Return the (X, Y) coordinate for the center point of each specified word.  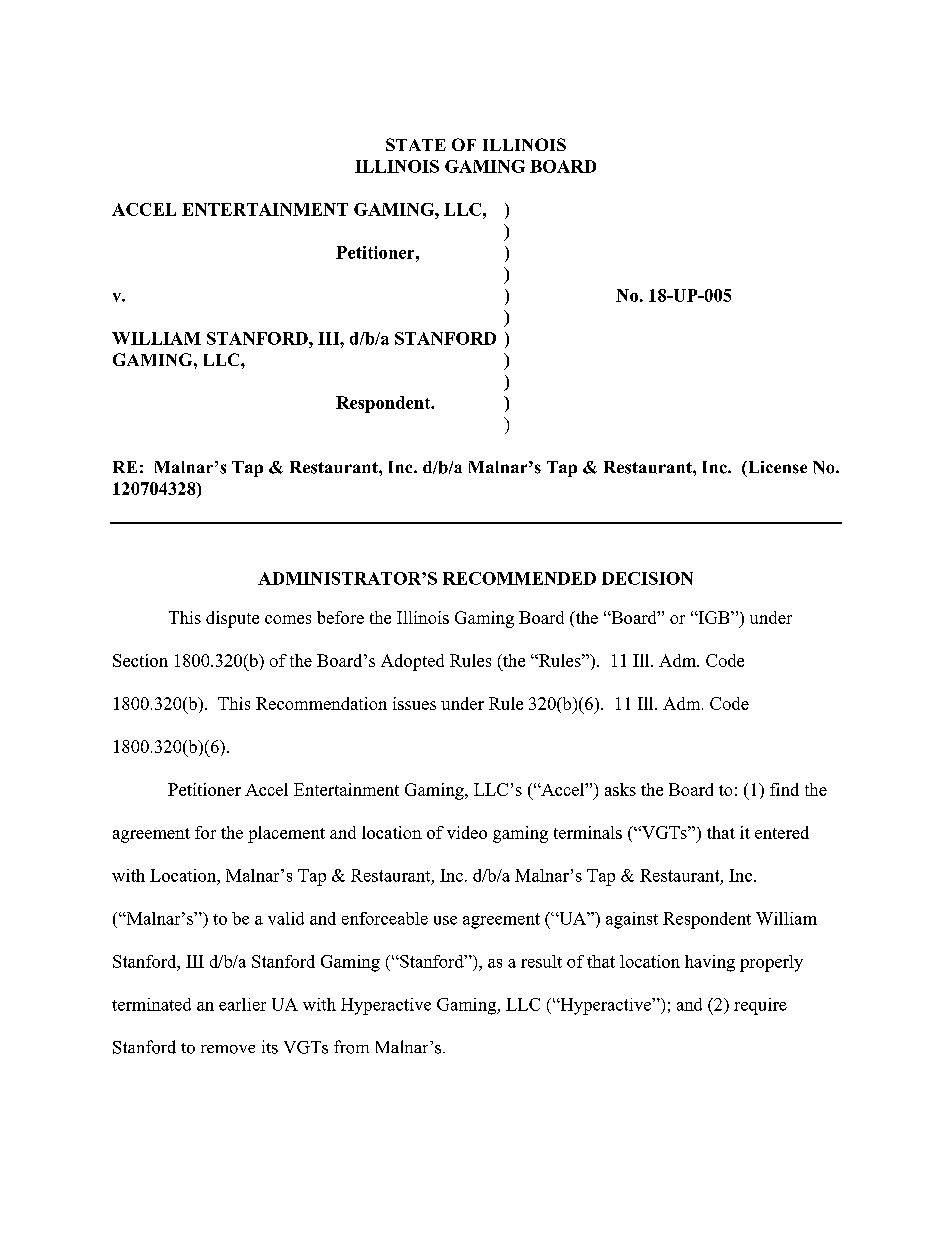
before (340, 617)
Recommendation (321, 703)
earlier (242, 1004)
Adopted (412, 662)
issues (414, 703)
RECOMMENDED (519, 578)
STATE (416, 144)
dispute (232, 619)
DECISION (647, 578)
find (784, 789)
